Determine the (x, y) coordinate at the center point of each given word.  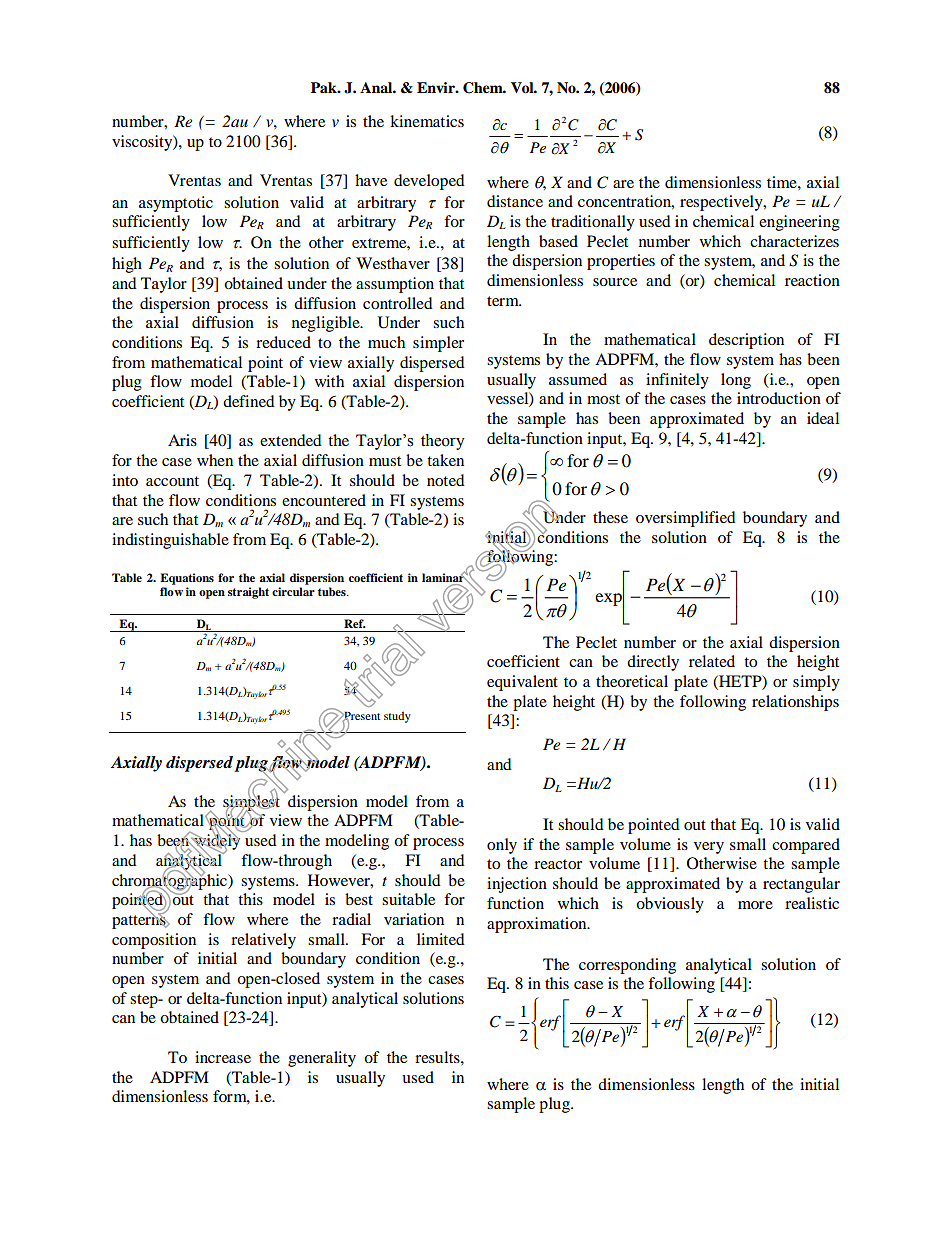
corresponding (627, 966)
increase (223, 1057)
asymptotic (176, 204)
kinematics (427, 121)
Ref (355, 623)
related (712, 661)
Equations (187, 579)
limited (441, 939)
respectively (722, 203)
